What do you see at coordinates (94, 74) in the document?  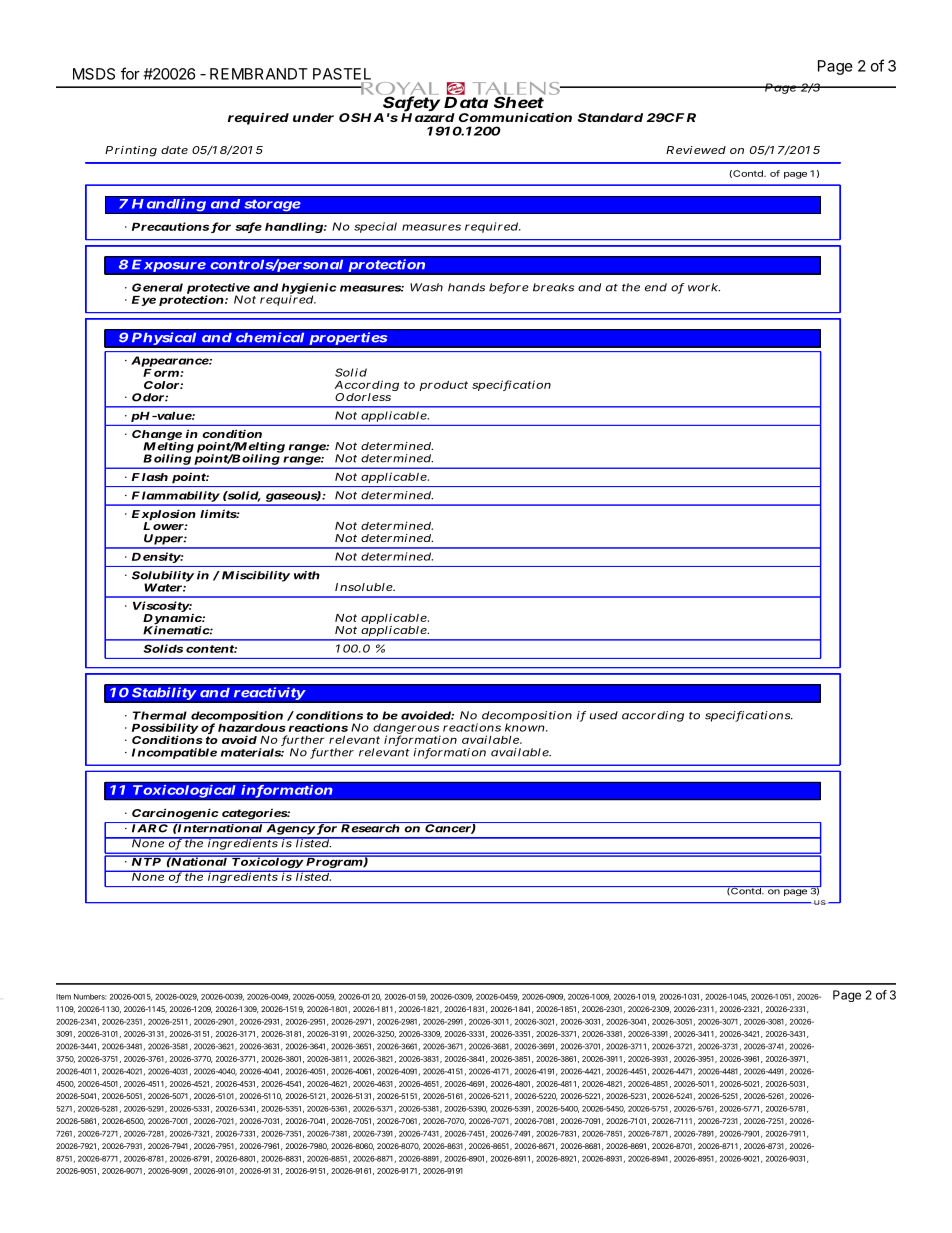 I see `MSDS` at bounding box center [94, 74].
